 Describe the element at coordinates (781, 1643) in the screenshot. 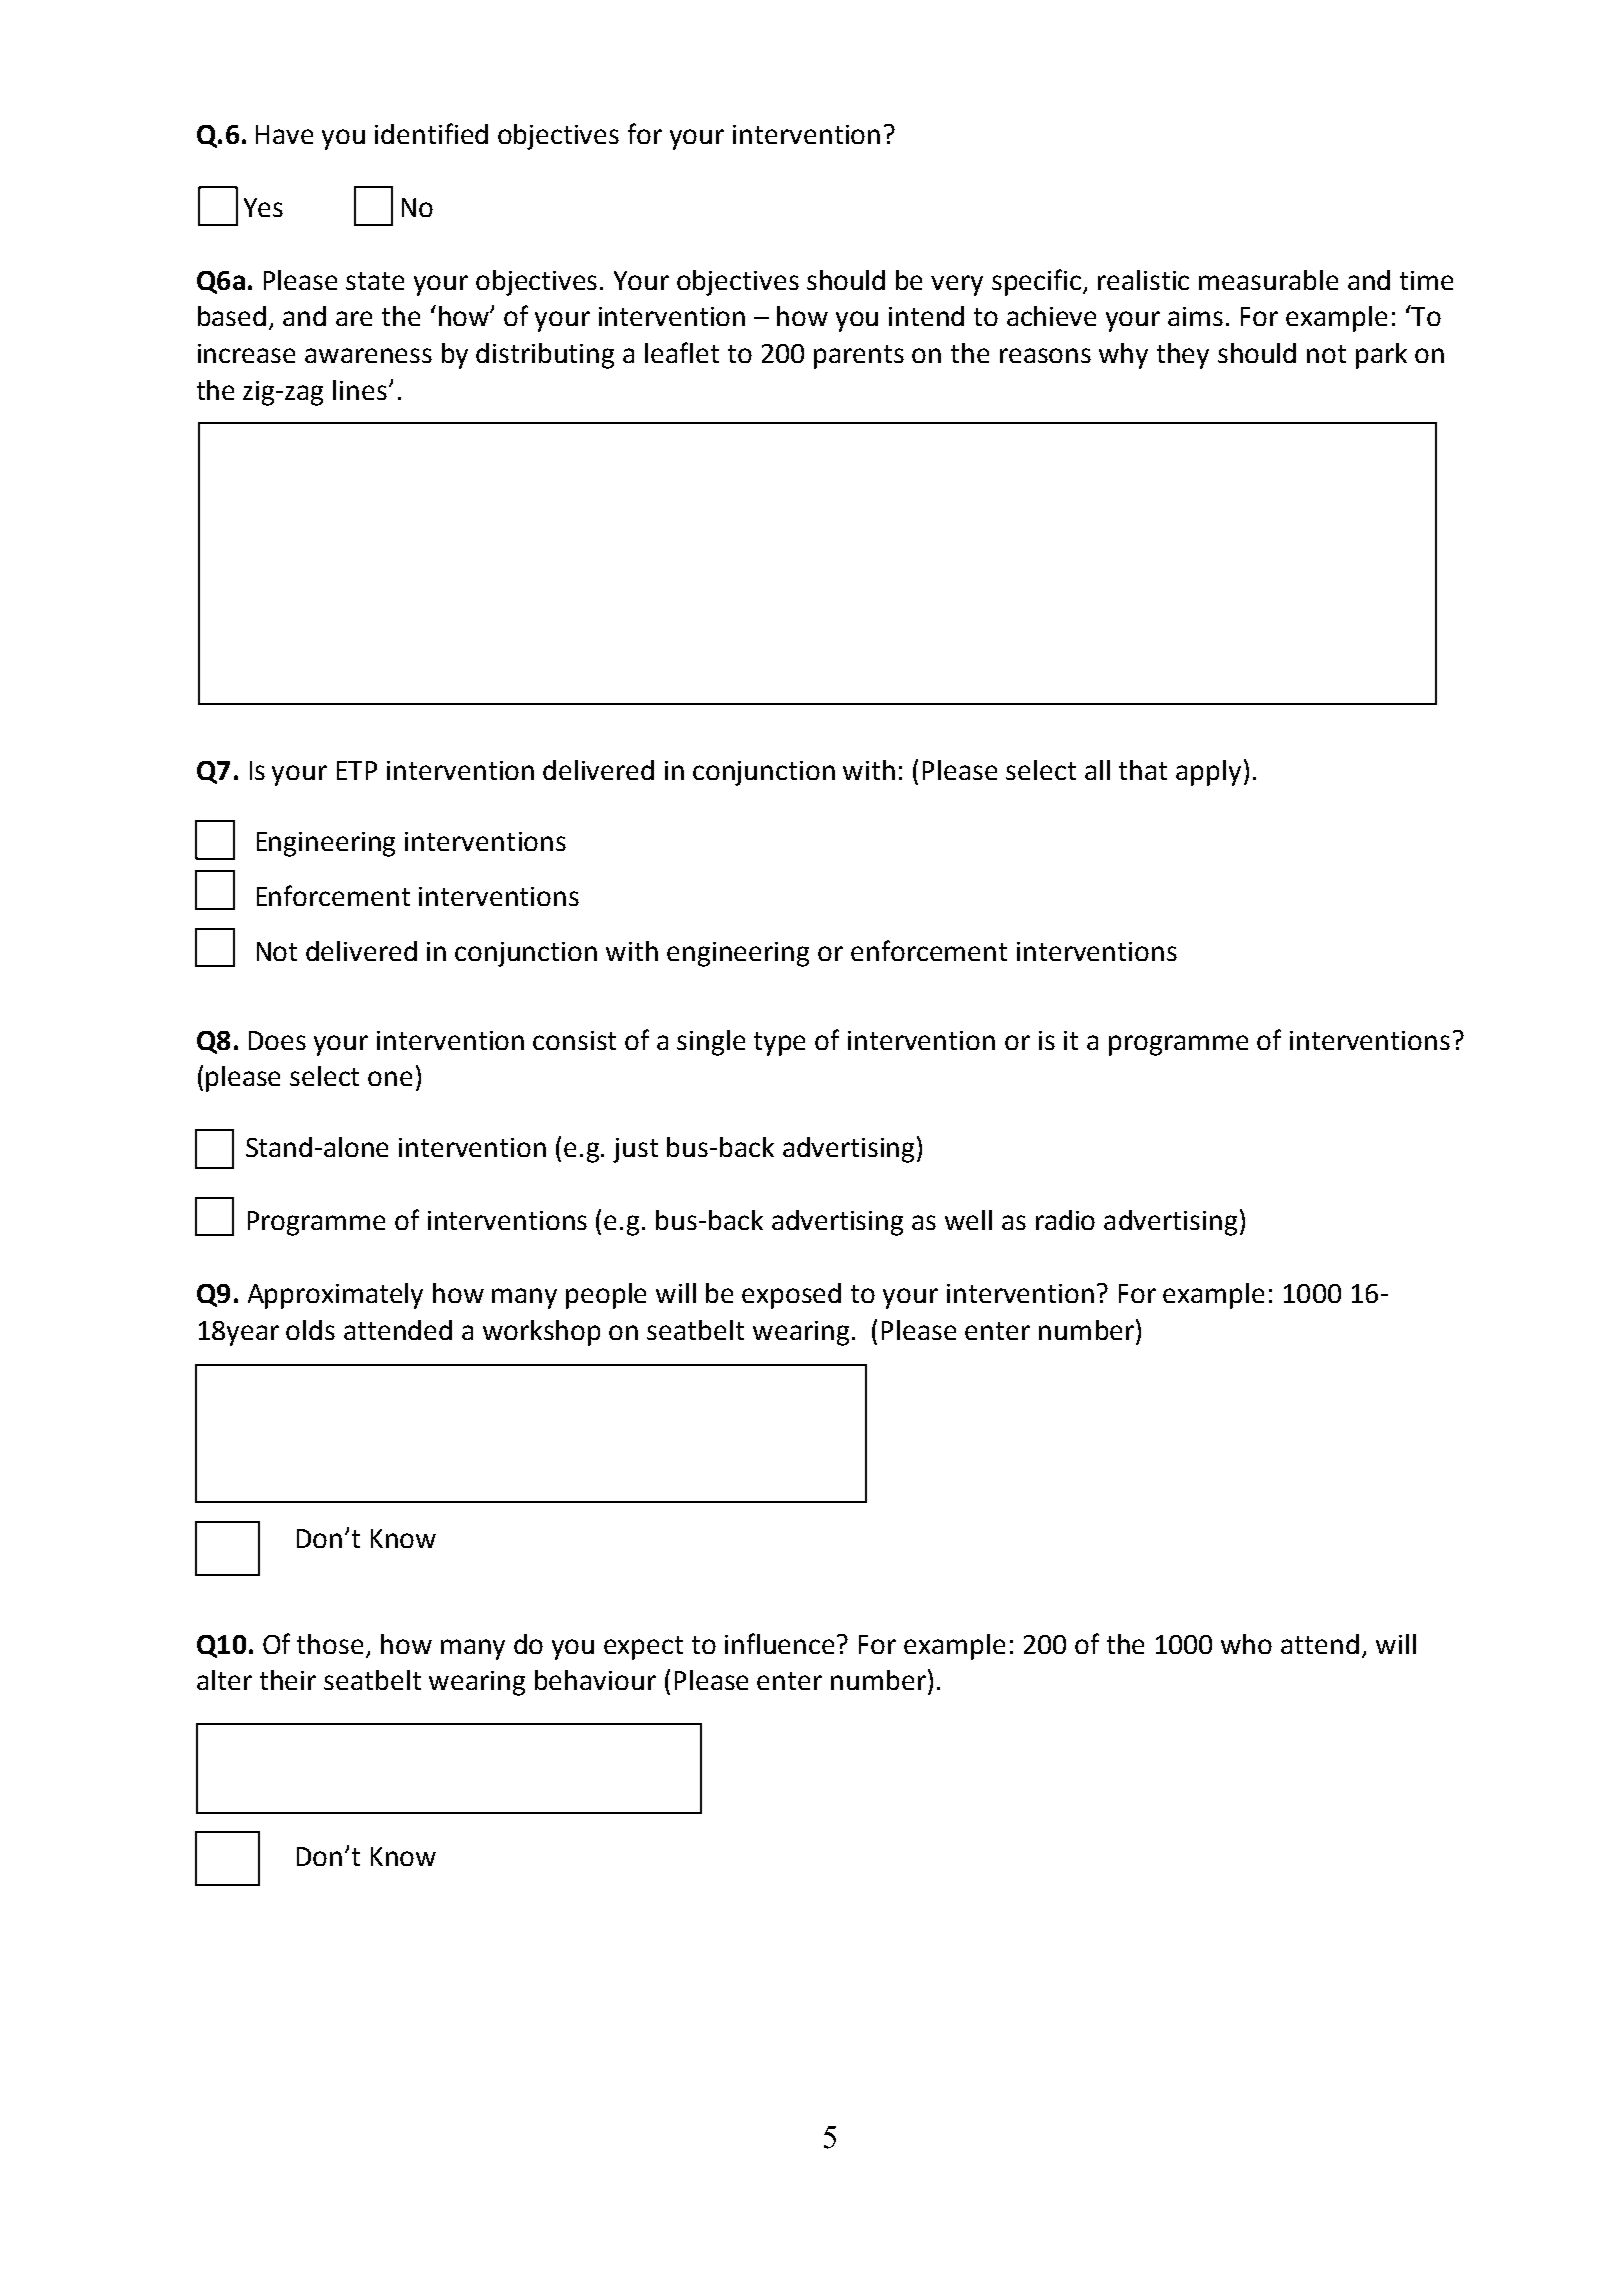

I see `influence` at that location.
